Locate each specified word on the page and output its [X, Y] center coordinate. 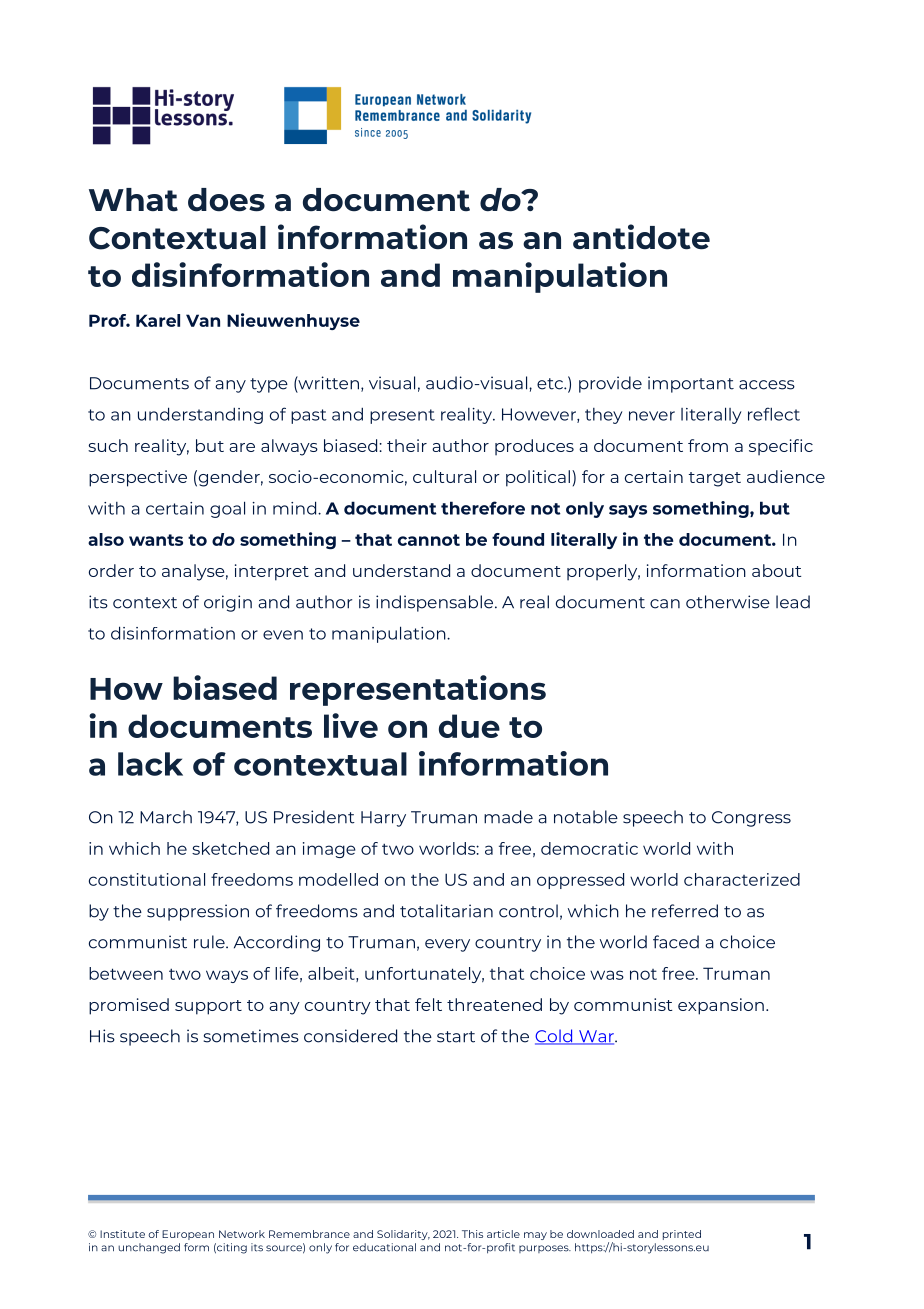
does [226, 200]
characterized [742, 879]
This [472, 1234]
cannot [429, 540]
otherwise [728, 602]
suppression [198, 912]
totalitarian [446, 911]
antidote [641, 237]
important [691, 384]
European [188, 1235]
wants [156, 540]
